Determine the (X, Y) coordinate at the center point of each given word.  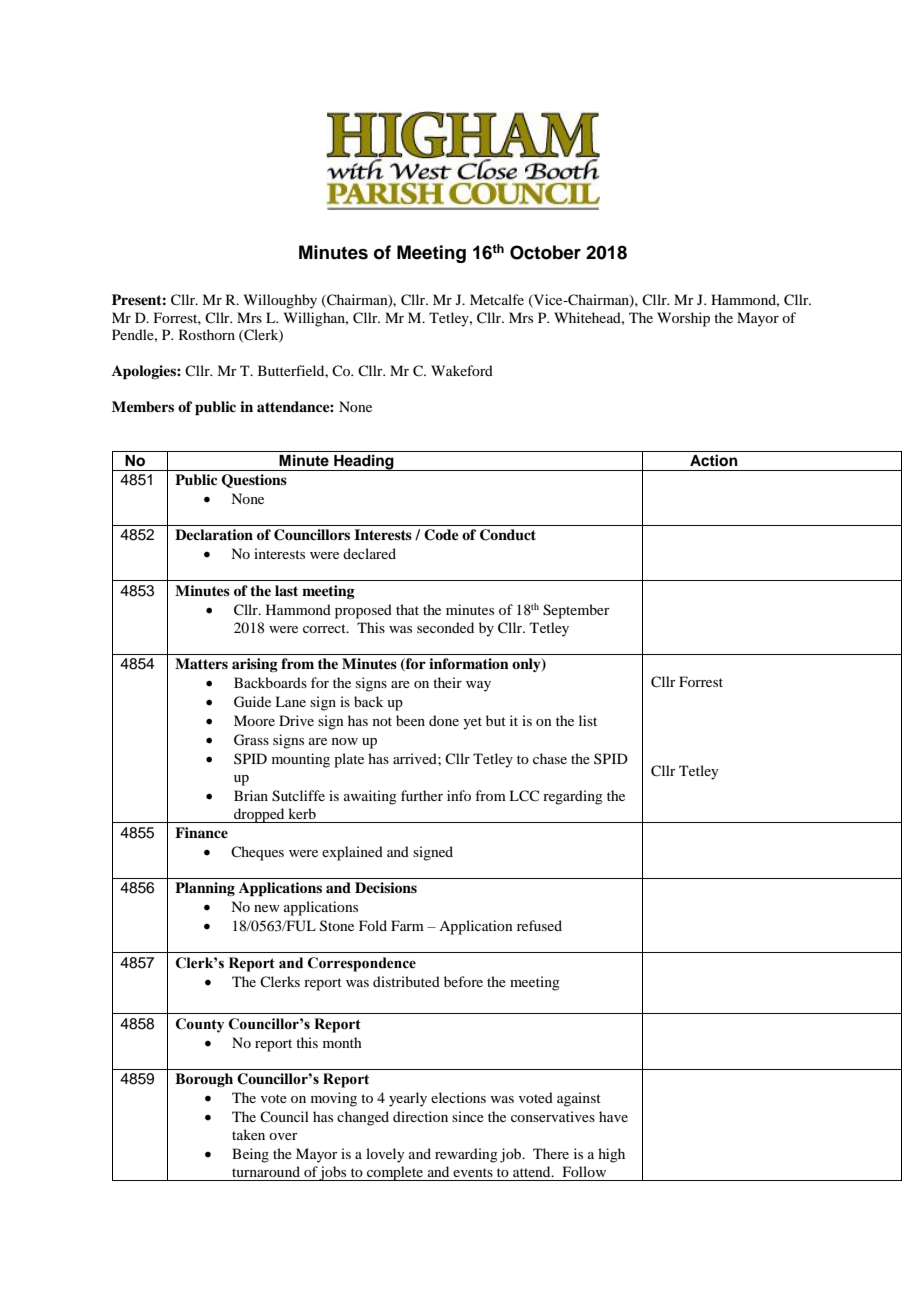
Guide (252, 702)
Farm (407, 925)
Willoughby (280, 301)
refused (539, 925)
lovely (385, 1155)
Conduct (508, 535)
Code (441, 535)
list (588, 720)
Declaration (214, 534)
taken (248, 1134)
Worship (683, 319)
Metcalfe (497, 299)
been (410, 720)
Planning (205, 889)
